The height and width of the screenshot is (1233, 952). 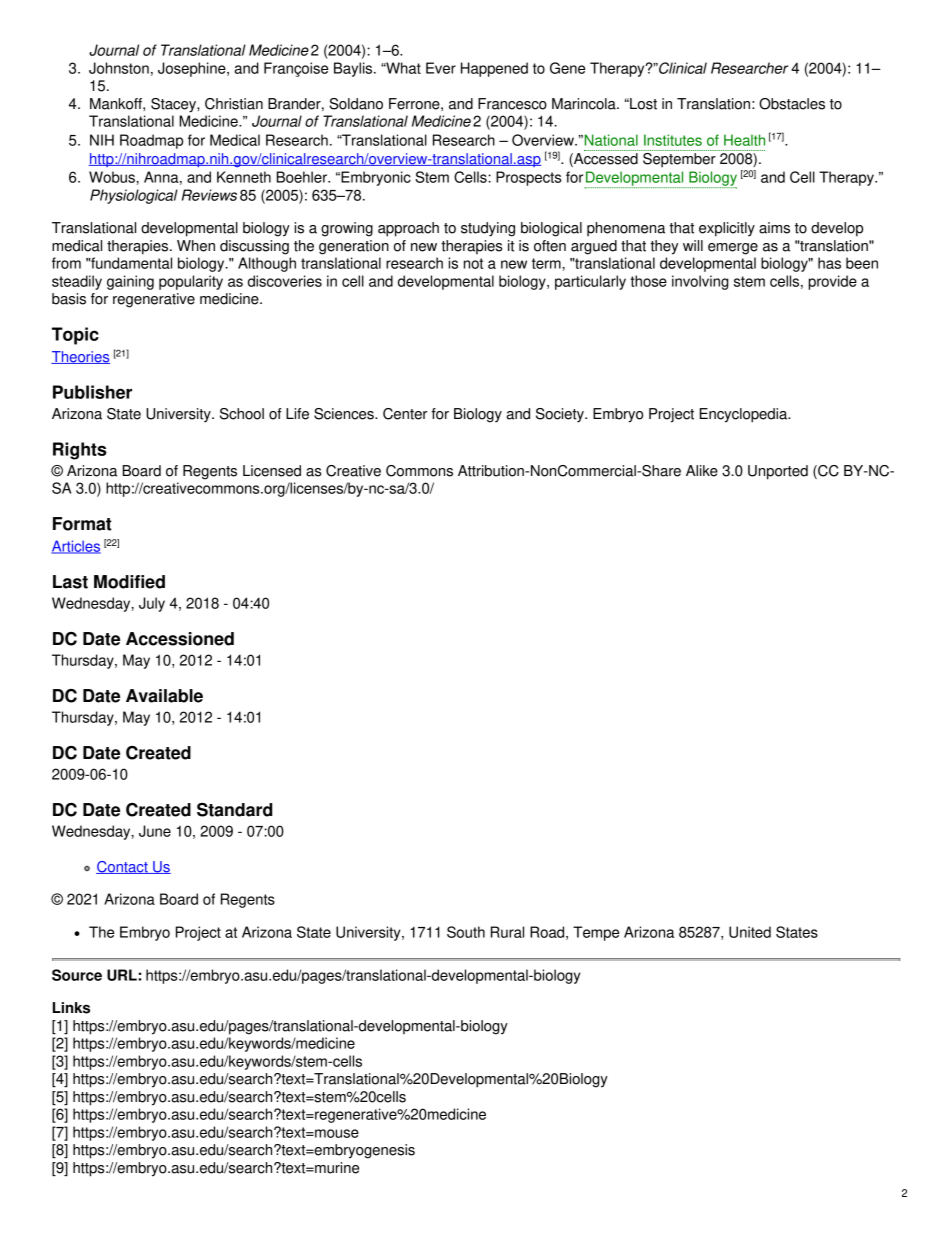 I want to click on Publisher, so click(x=92, y=392).
